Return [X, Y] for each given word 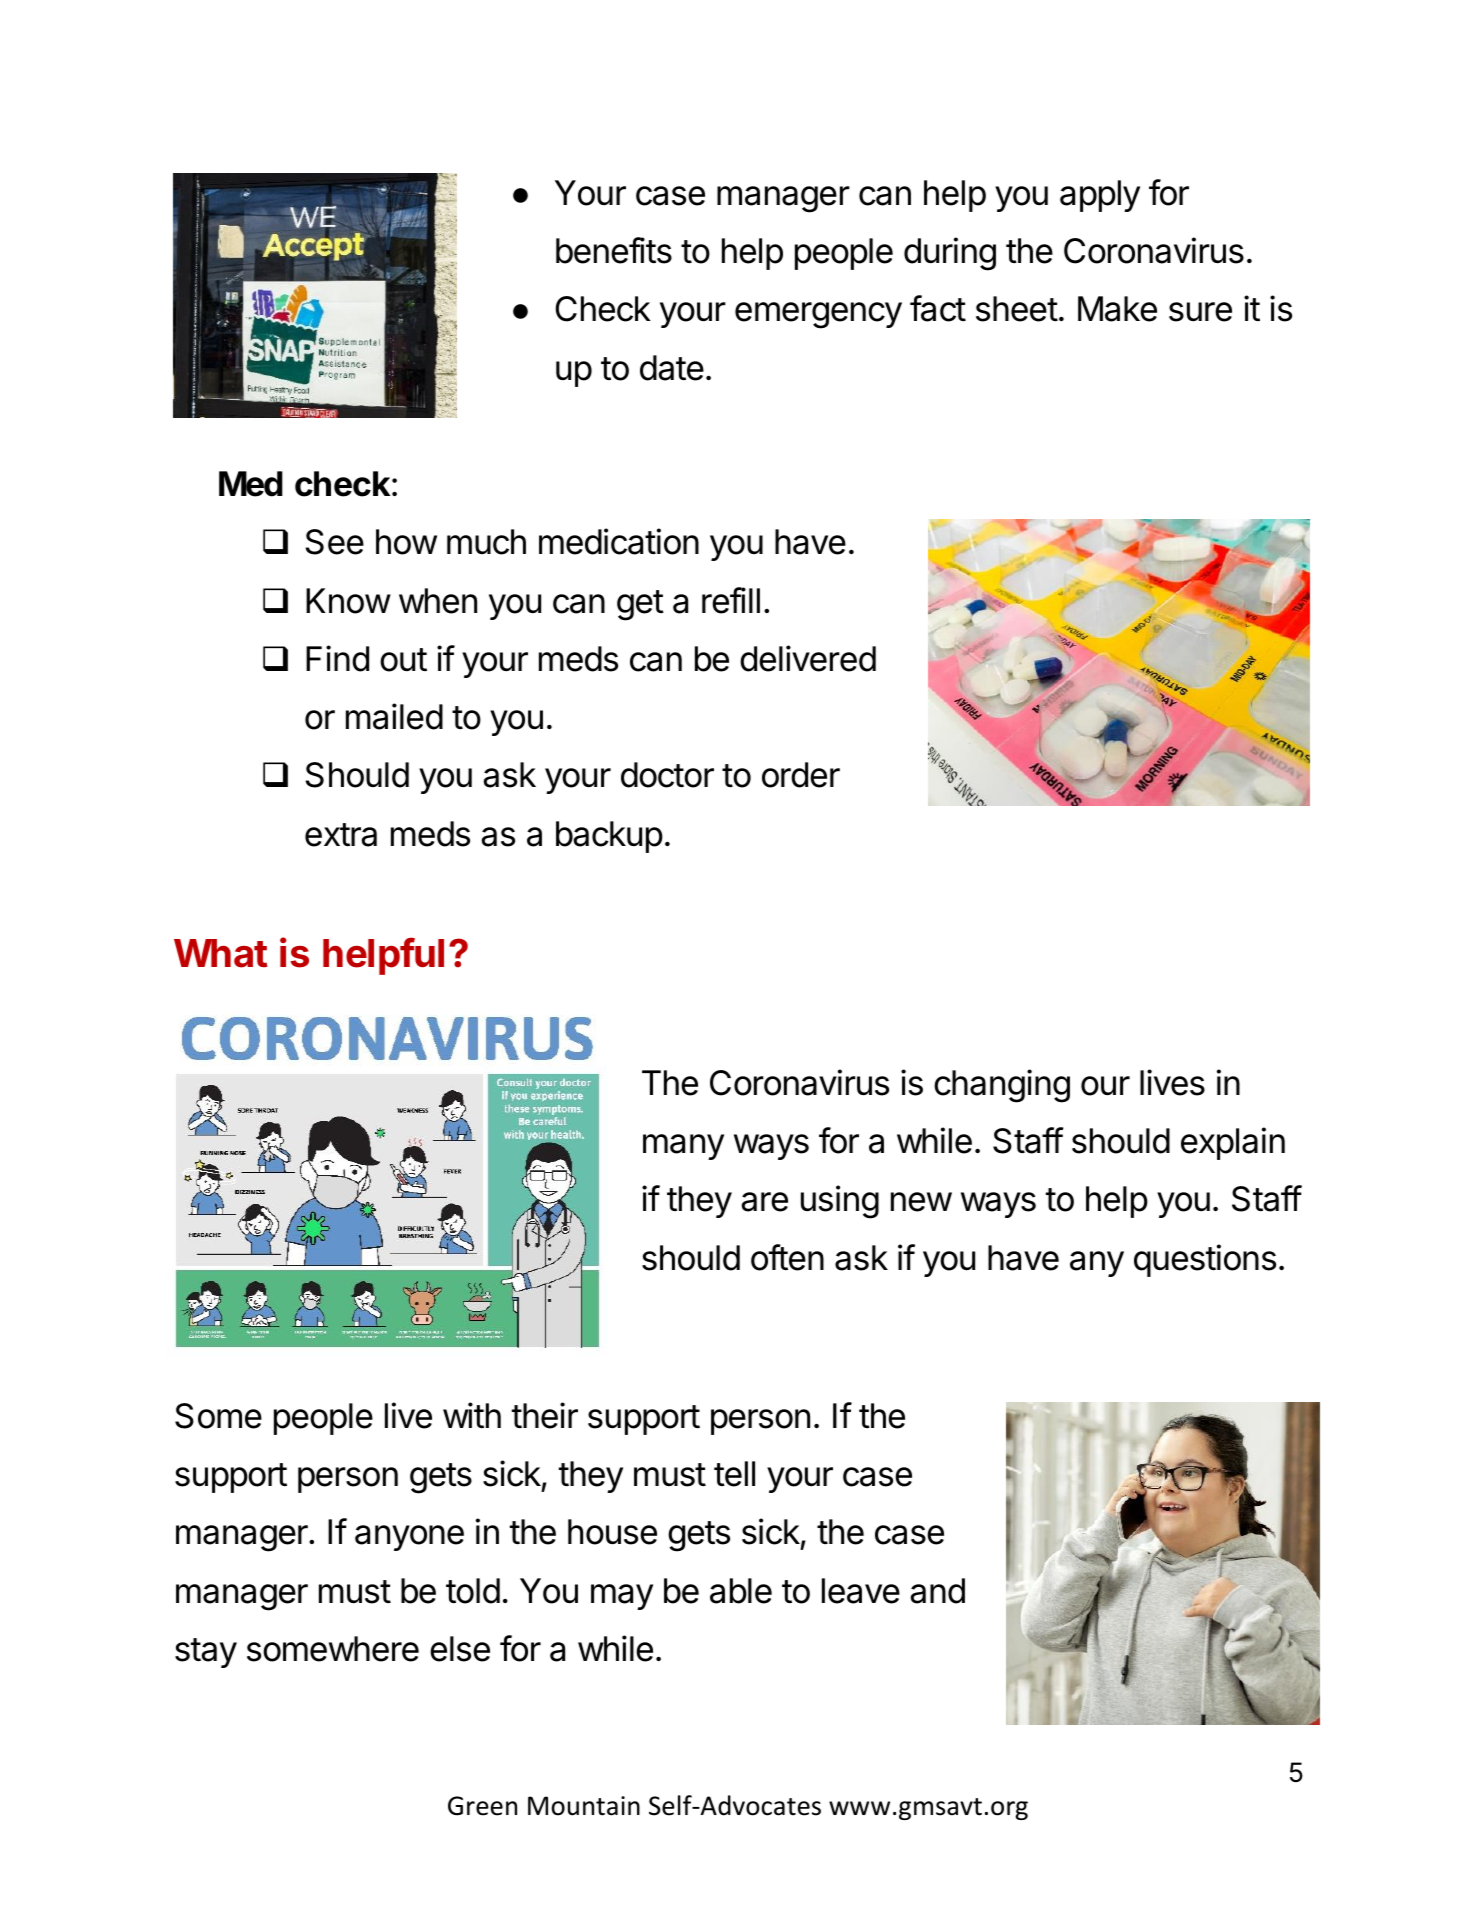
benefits [614, 250]
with [472, 1415]
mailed [394, 716]
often [787, 1257]
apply [1100, 196]
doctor [667, 775]
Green [482, 1806]
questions [1205, 1260]
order [801, 775]
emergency [818, 315]
